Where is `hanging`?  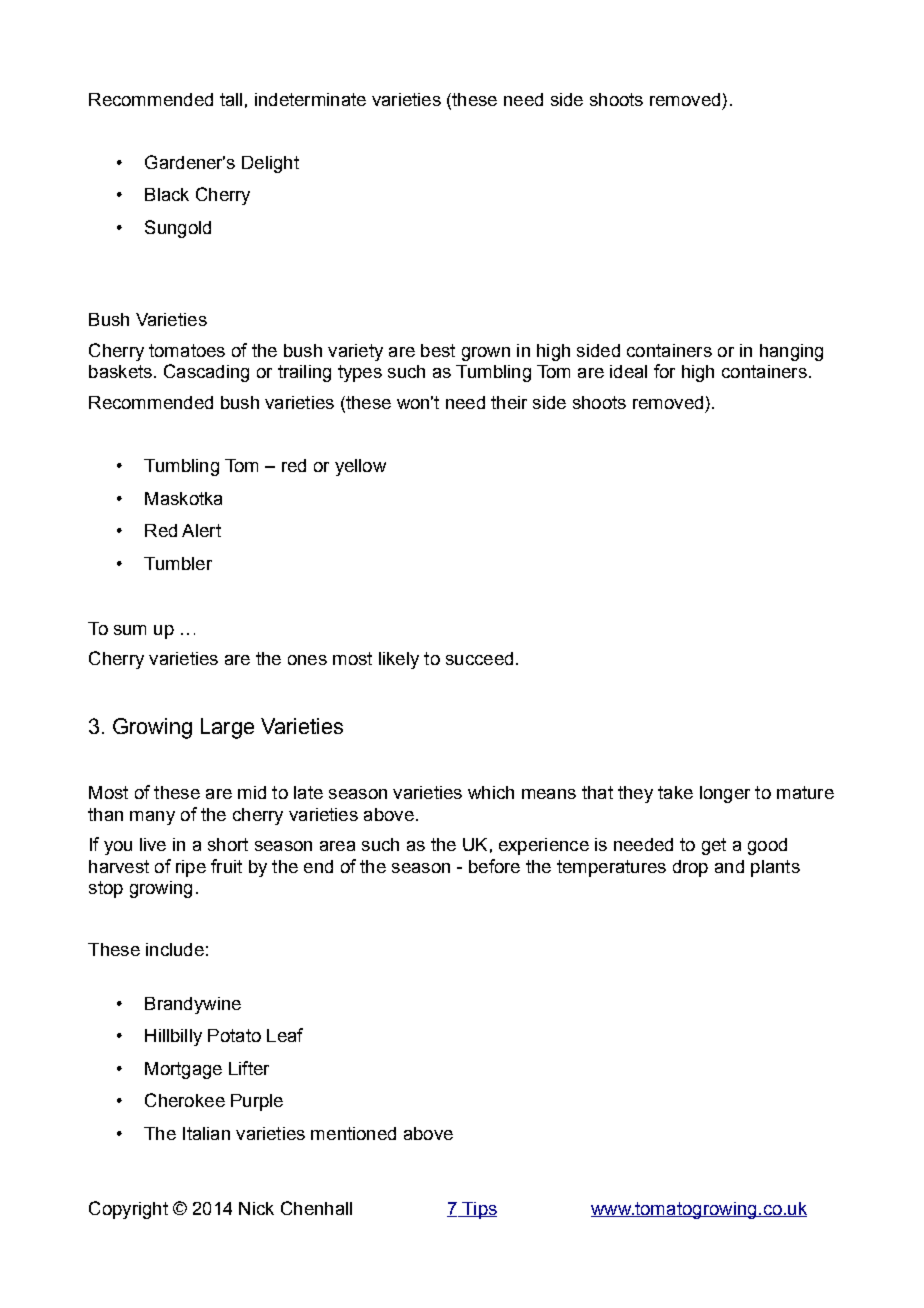
hanging is located at coordinates (791, 352).
